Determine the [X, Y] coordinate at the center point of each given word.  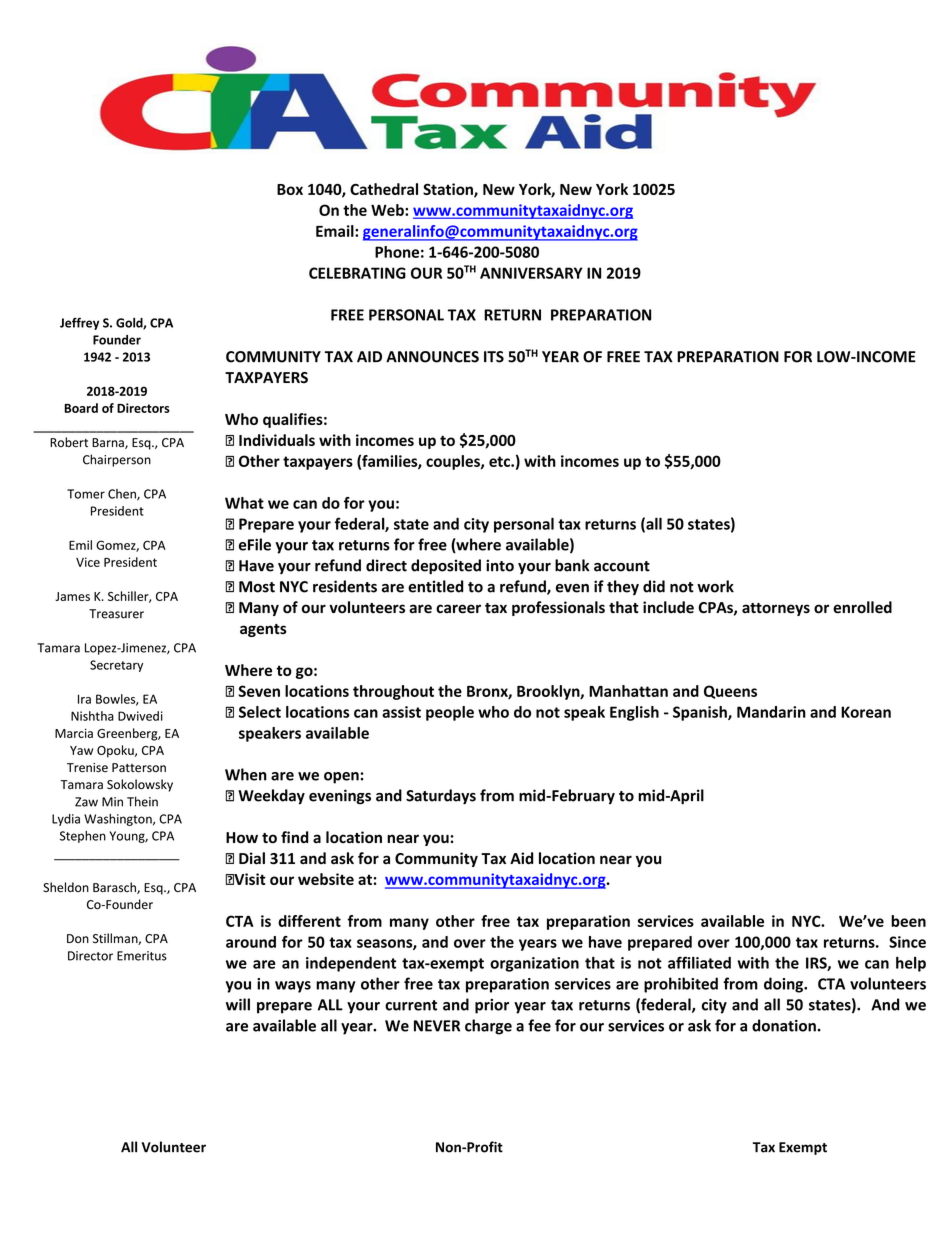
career [458, 609]
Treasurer [116, 614]
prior [492, 1006]
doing [785, 985]
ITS [494, 357]
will [238, 1004]
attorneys [776, 609]
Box [290, 189]
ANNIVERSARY [531, 273]
